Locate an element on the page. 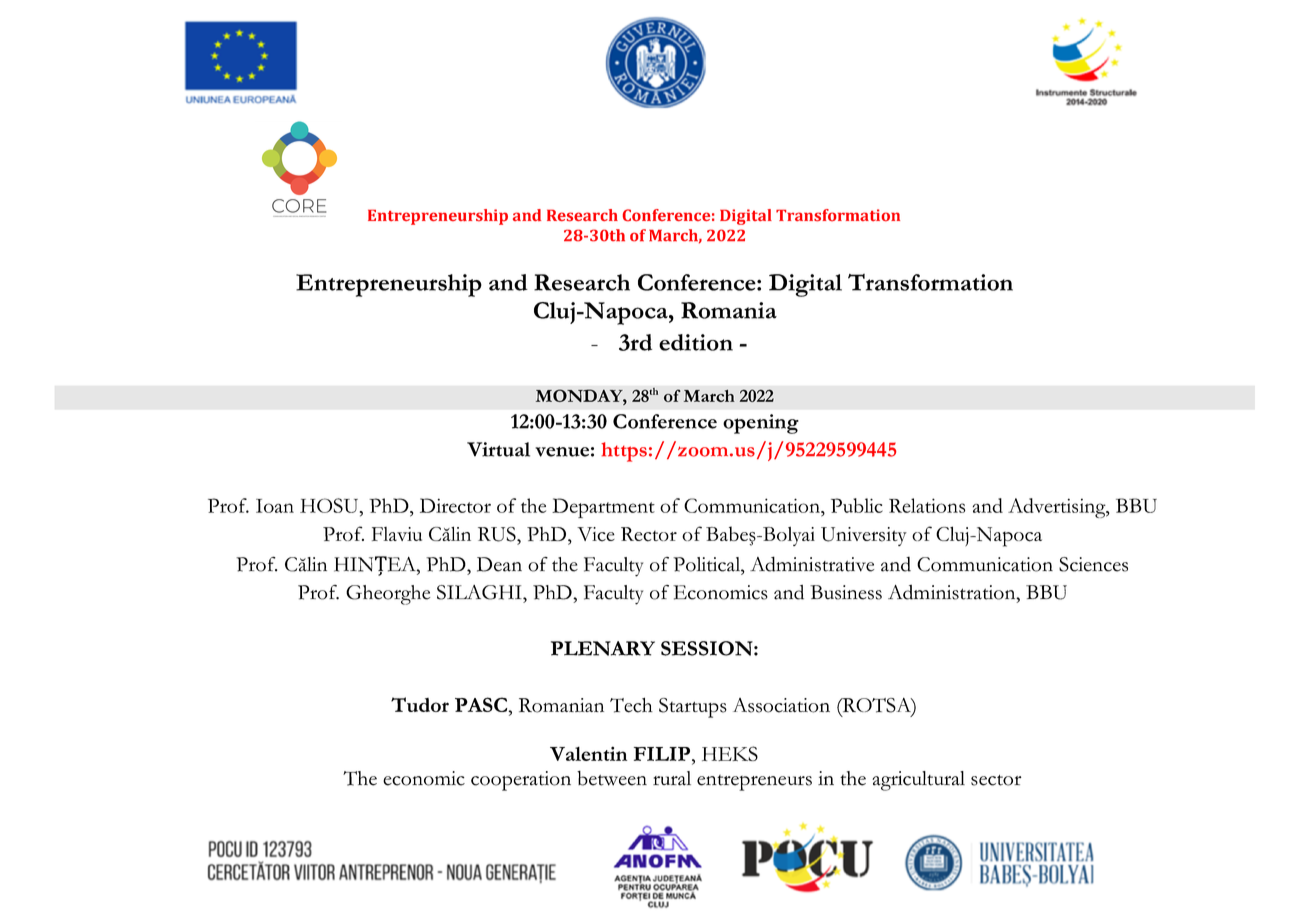 The width and height of the document is (1308, 924). PLENARY is located at coordinates (603, 648).
